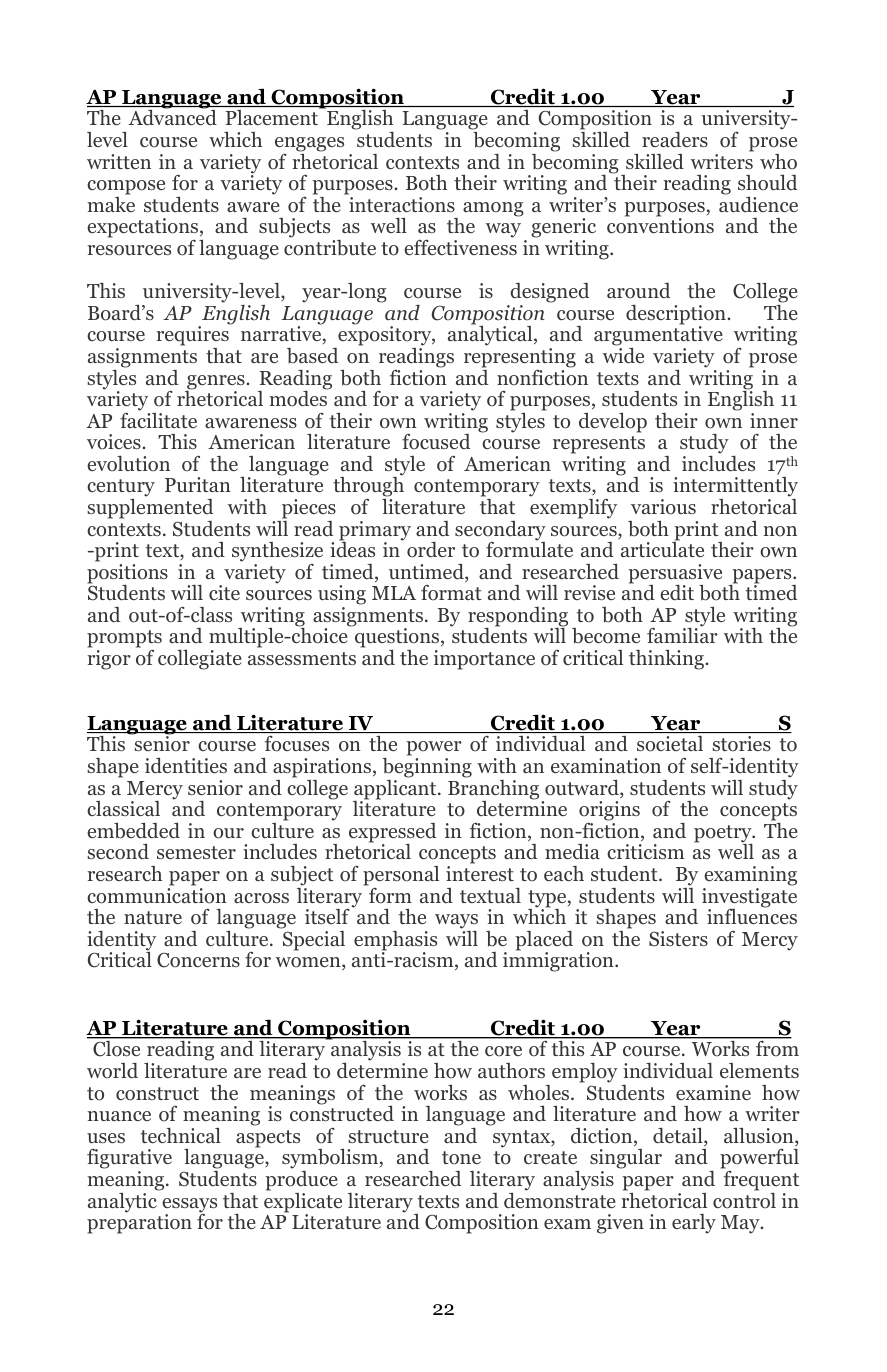 The height and width of the screenshot is (1372, 887). I want to click on interactions, so click(402, 205).
